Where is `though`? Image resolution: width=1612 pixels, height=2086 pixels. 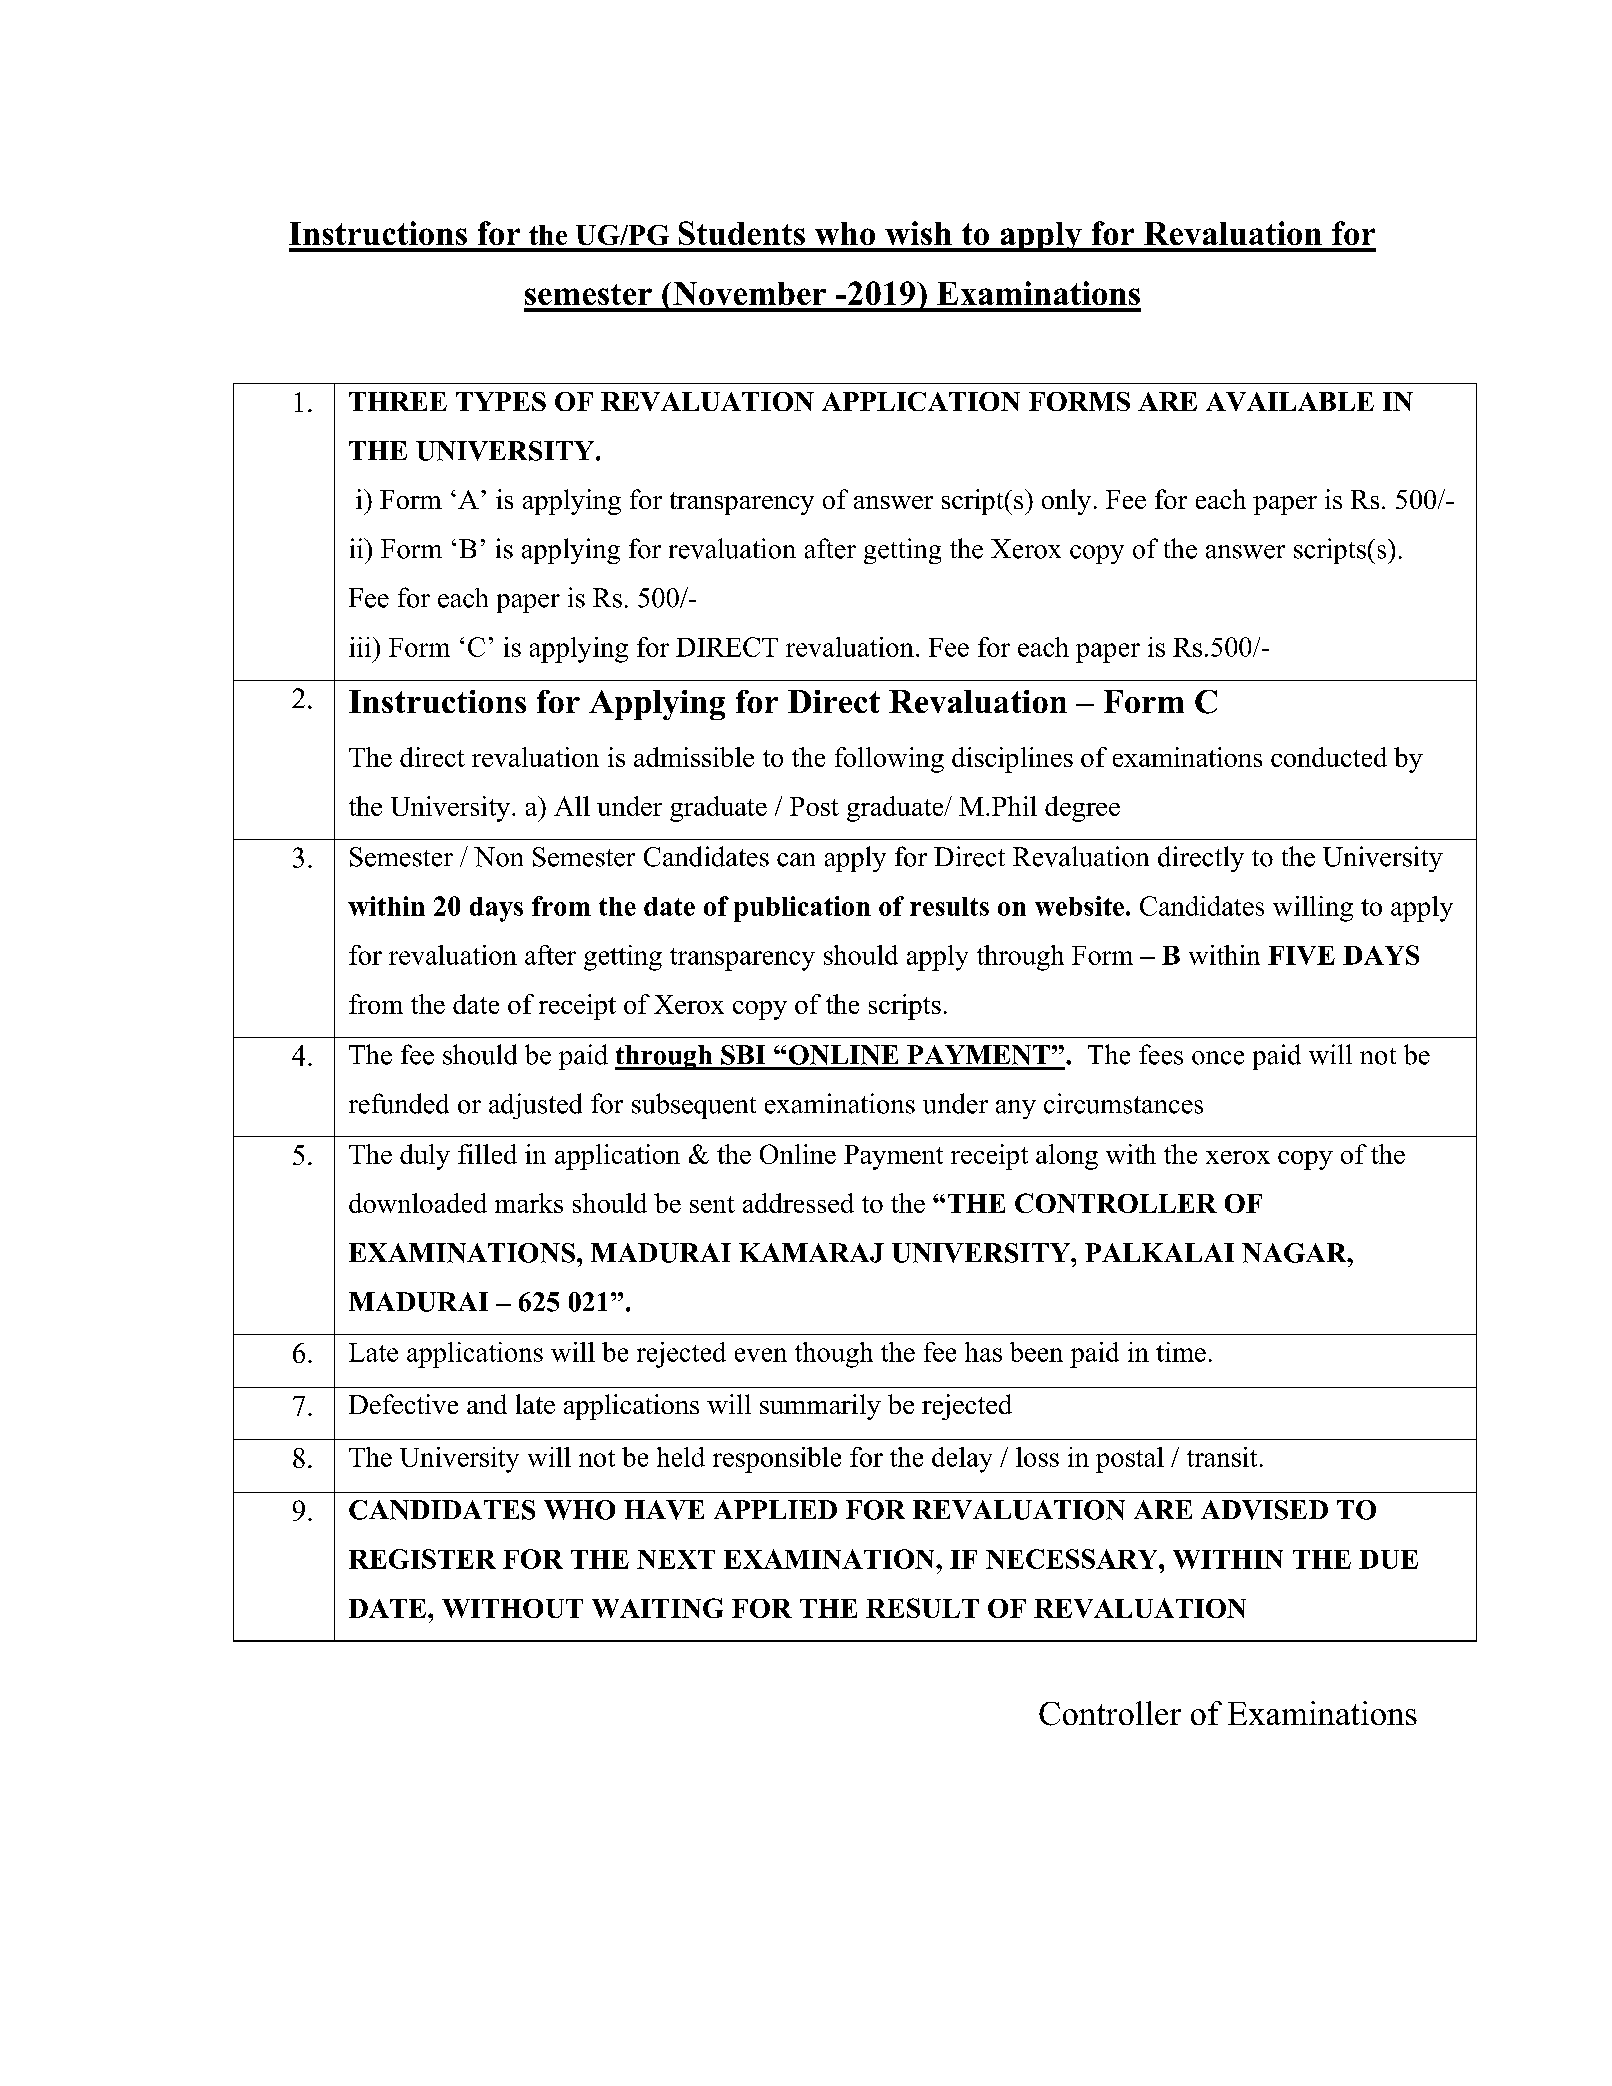
though is located at coordinates (834, 1355).
